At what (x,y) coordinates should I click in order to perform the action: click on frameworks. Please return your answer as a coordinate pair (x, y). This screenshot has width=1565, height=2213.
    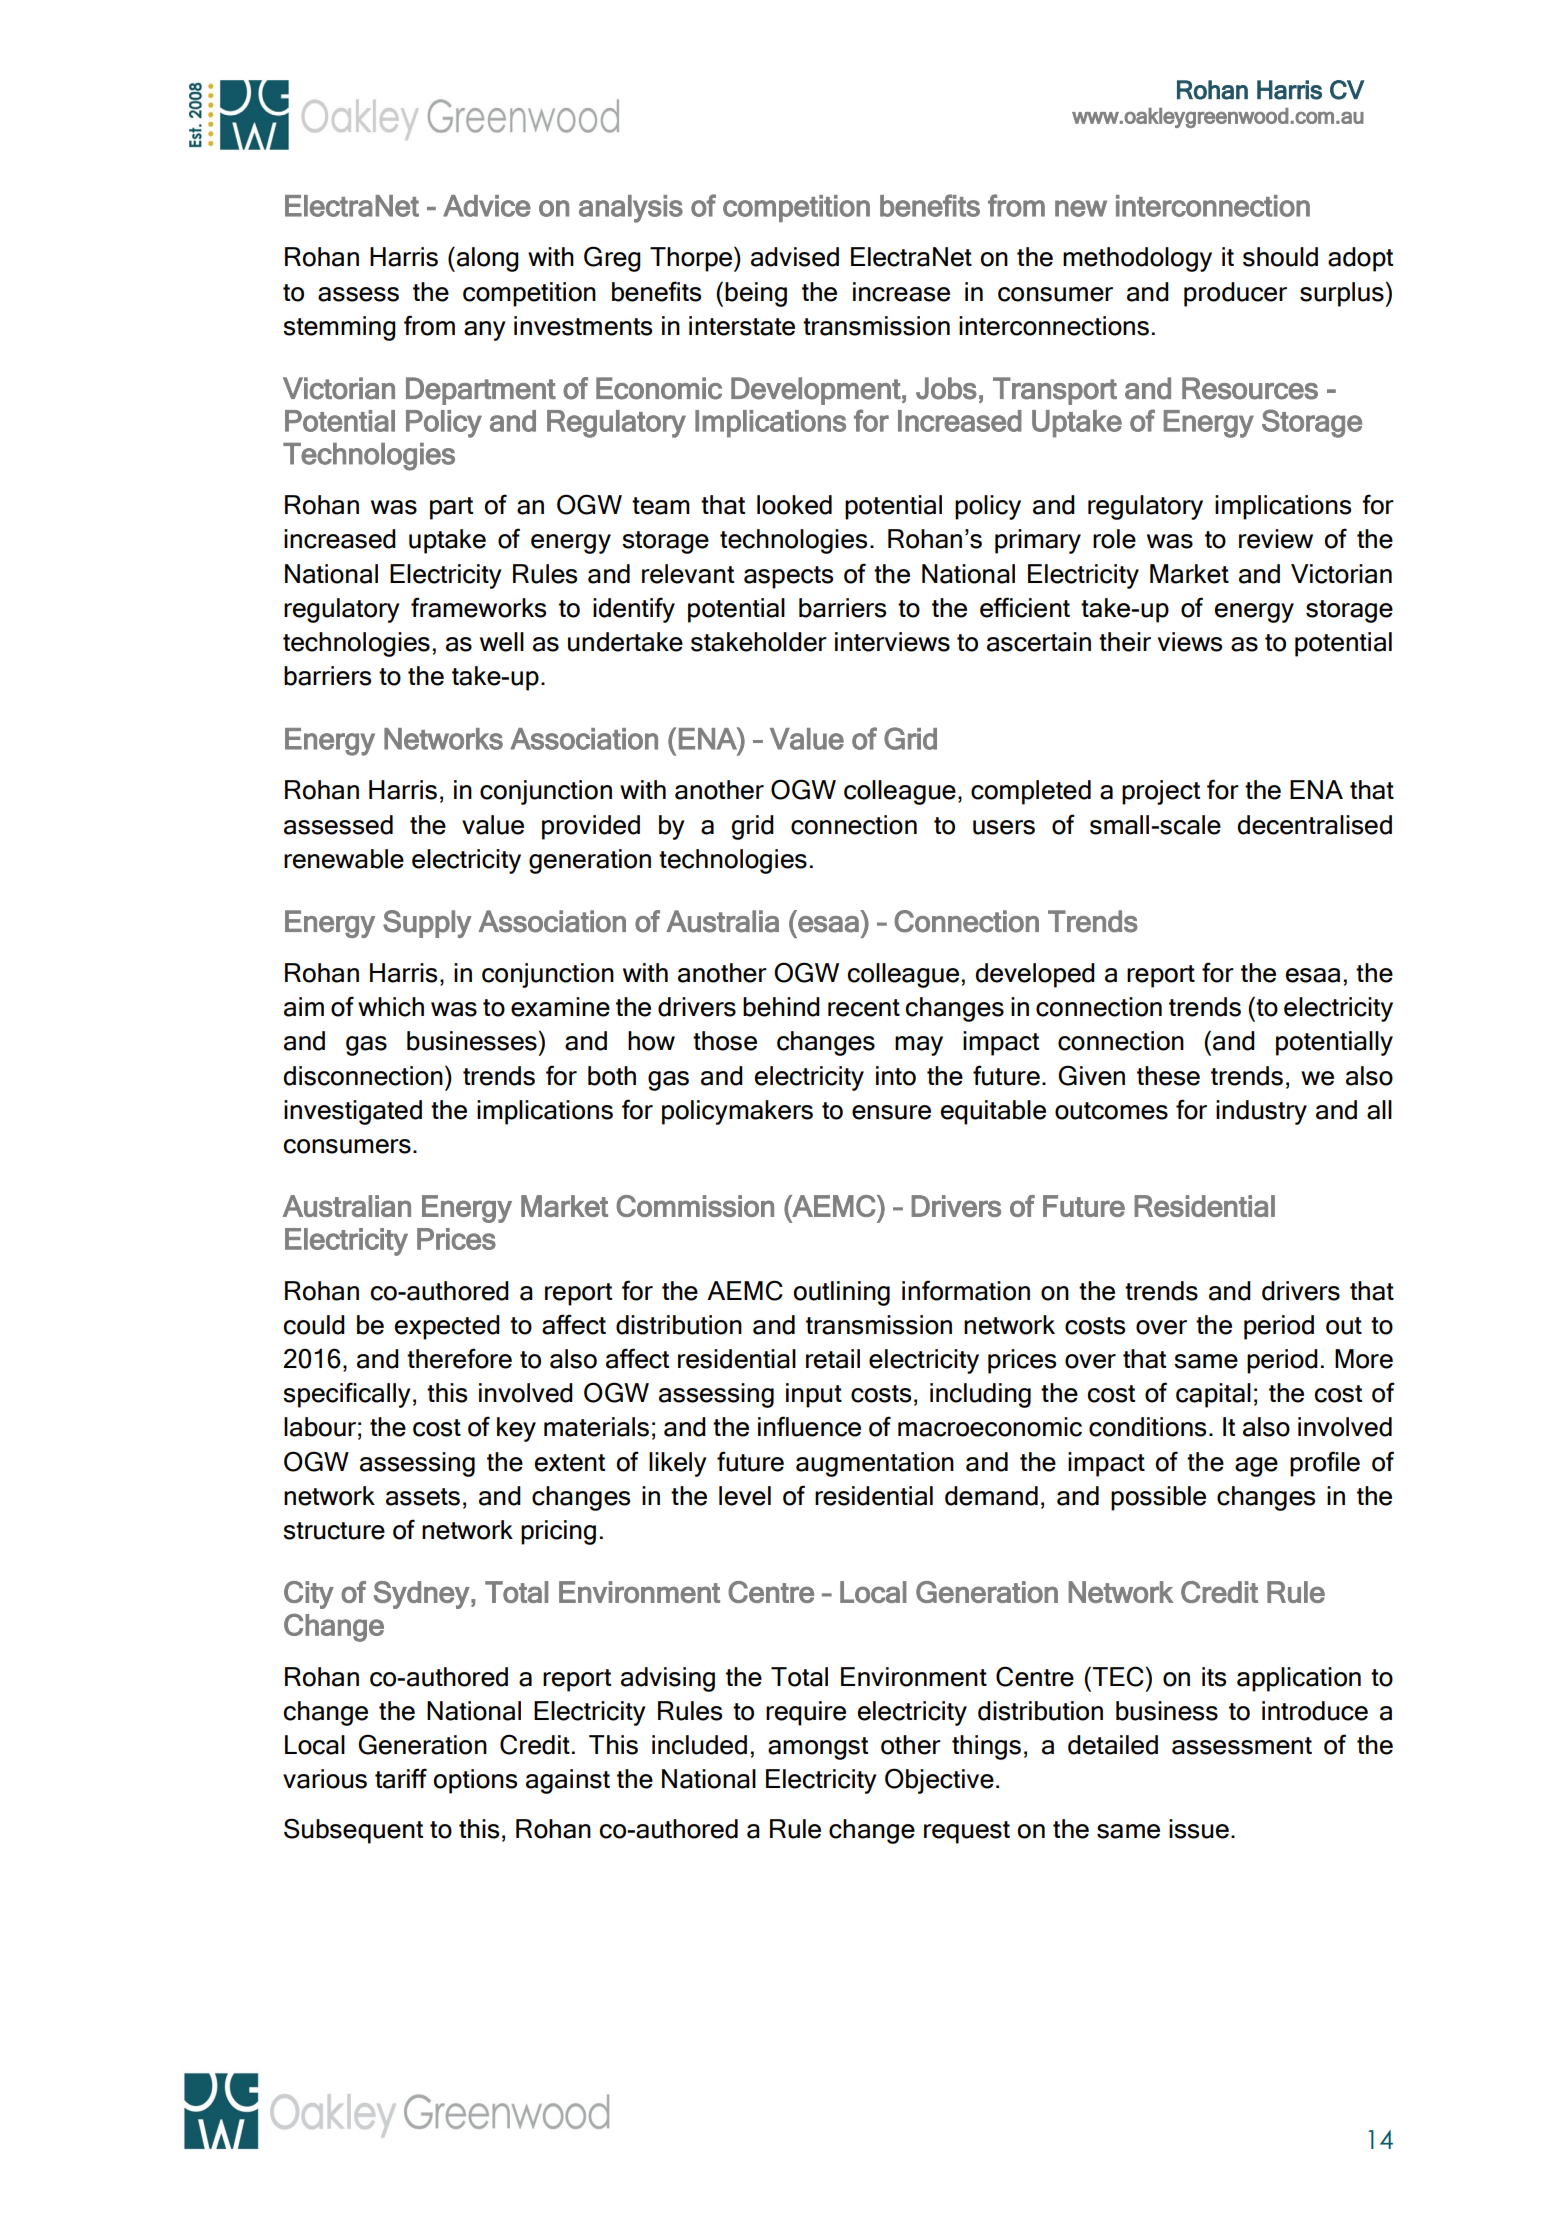
    Looking at the image, I should click on (478, 607).
